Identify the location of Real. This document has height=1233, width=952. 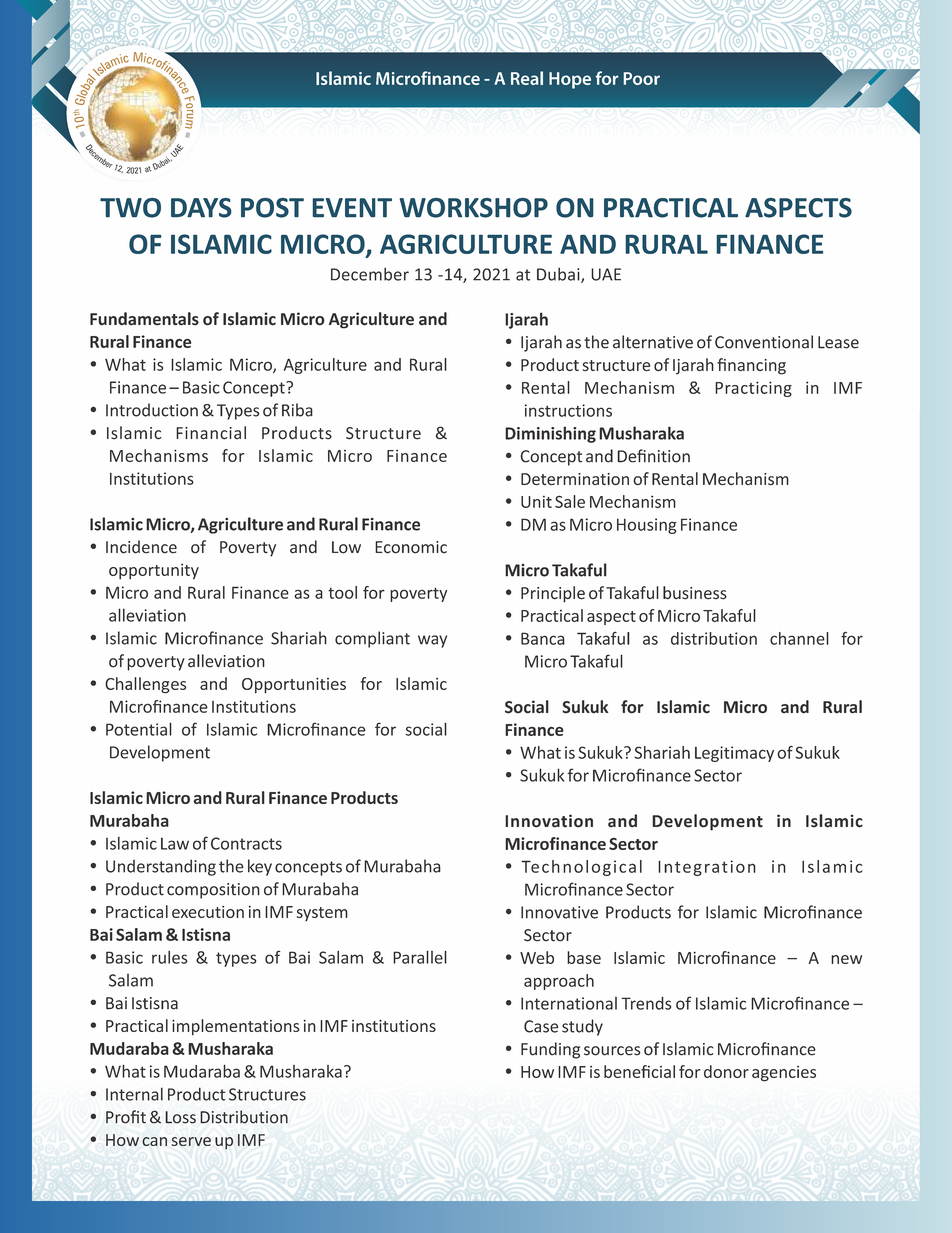
(527, 78).
